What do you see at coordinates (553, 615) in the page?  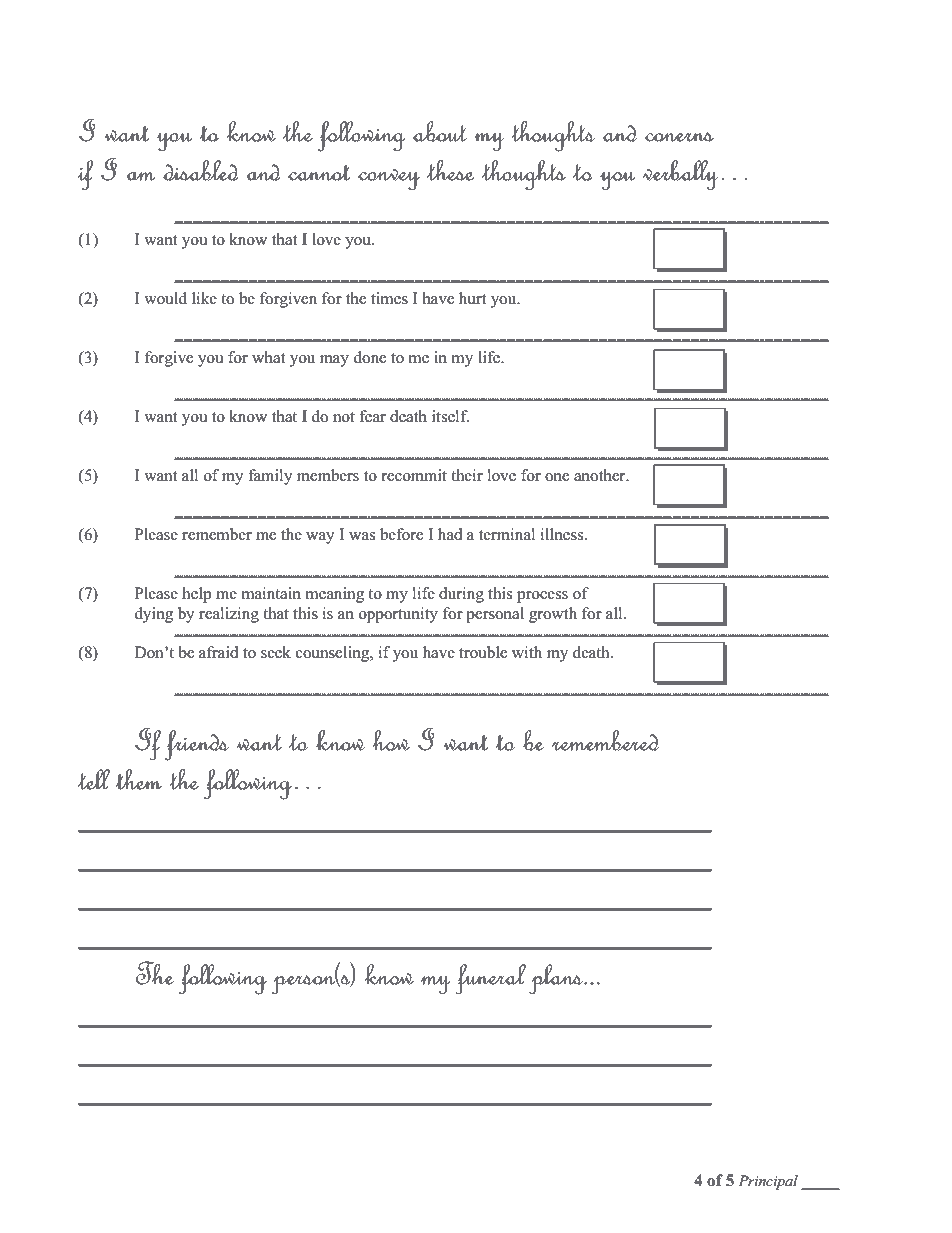 I see `growth` at bounding box center [553, 615].
